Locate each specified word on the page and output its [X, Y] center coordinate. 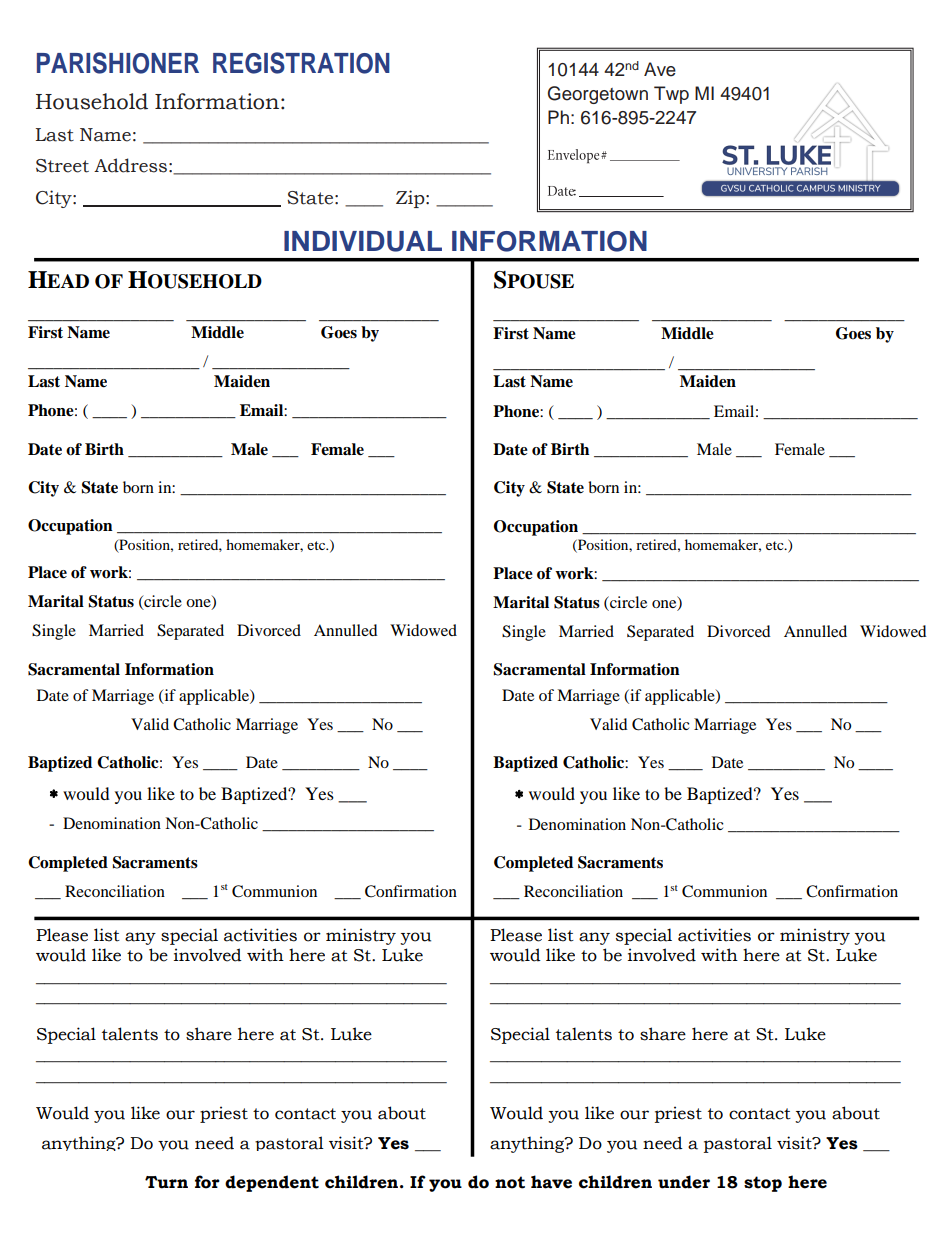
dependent [272, 1183]
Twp [671, 95]
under [684, 1182]
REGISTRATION [301, 63]
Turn [166, 1182]
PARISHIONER [118, 63]
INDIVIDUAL [363, 241]
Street [62, 166]
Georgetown [598, 95]
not [510, 1182]
